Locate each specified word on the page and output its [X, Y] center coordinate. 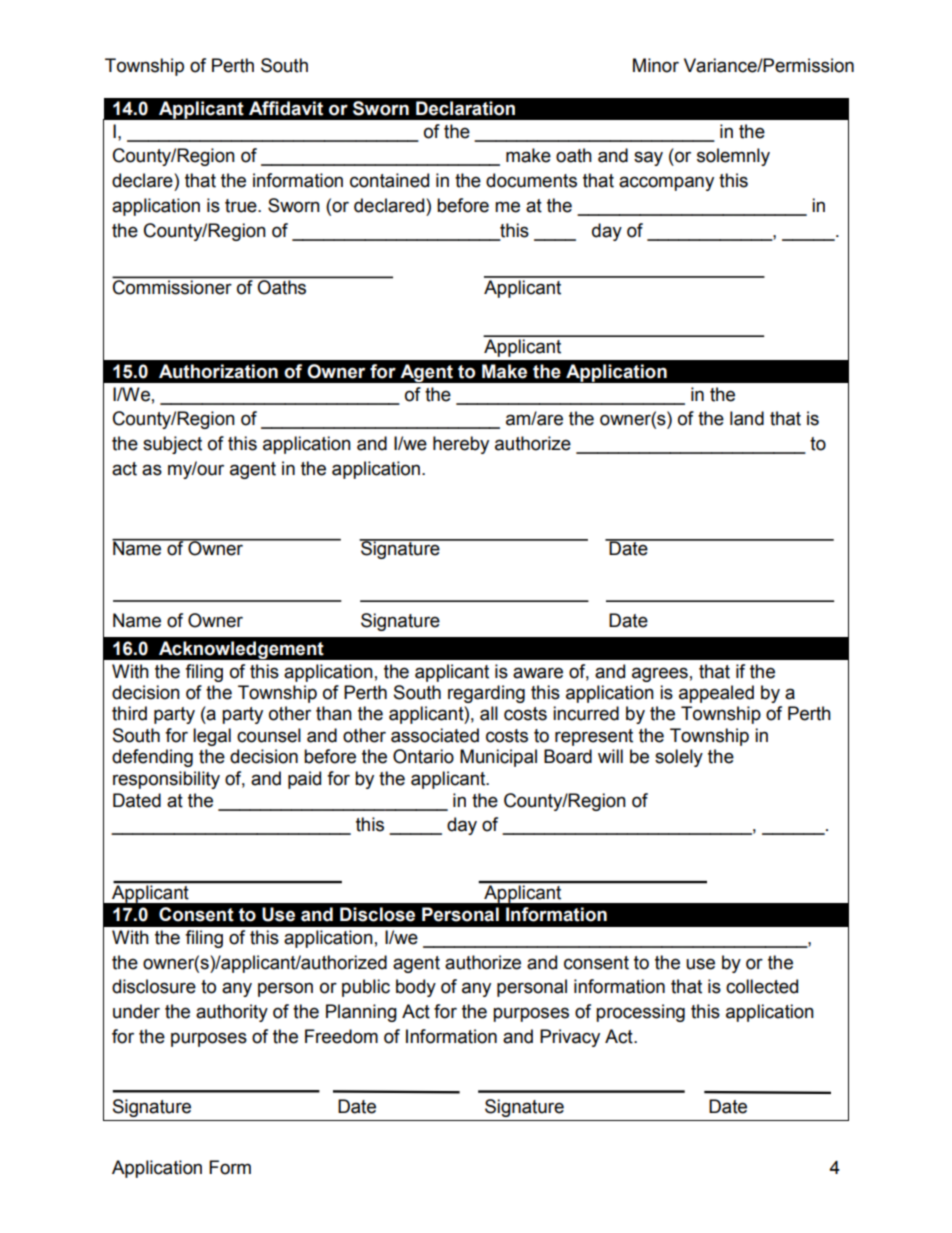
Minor [656, 65]
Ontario [423, 756]
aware [538, 673]
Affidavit [286, 108]
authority [232, 1013]
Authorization [218, 371]
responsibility [166, 780]
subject [172, 445]
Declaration [465, 108]
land [747, 418]
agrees [660, 674]
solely [679, 758]
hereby [461, 445]
